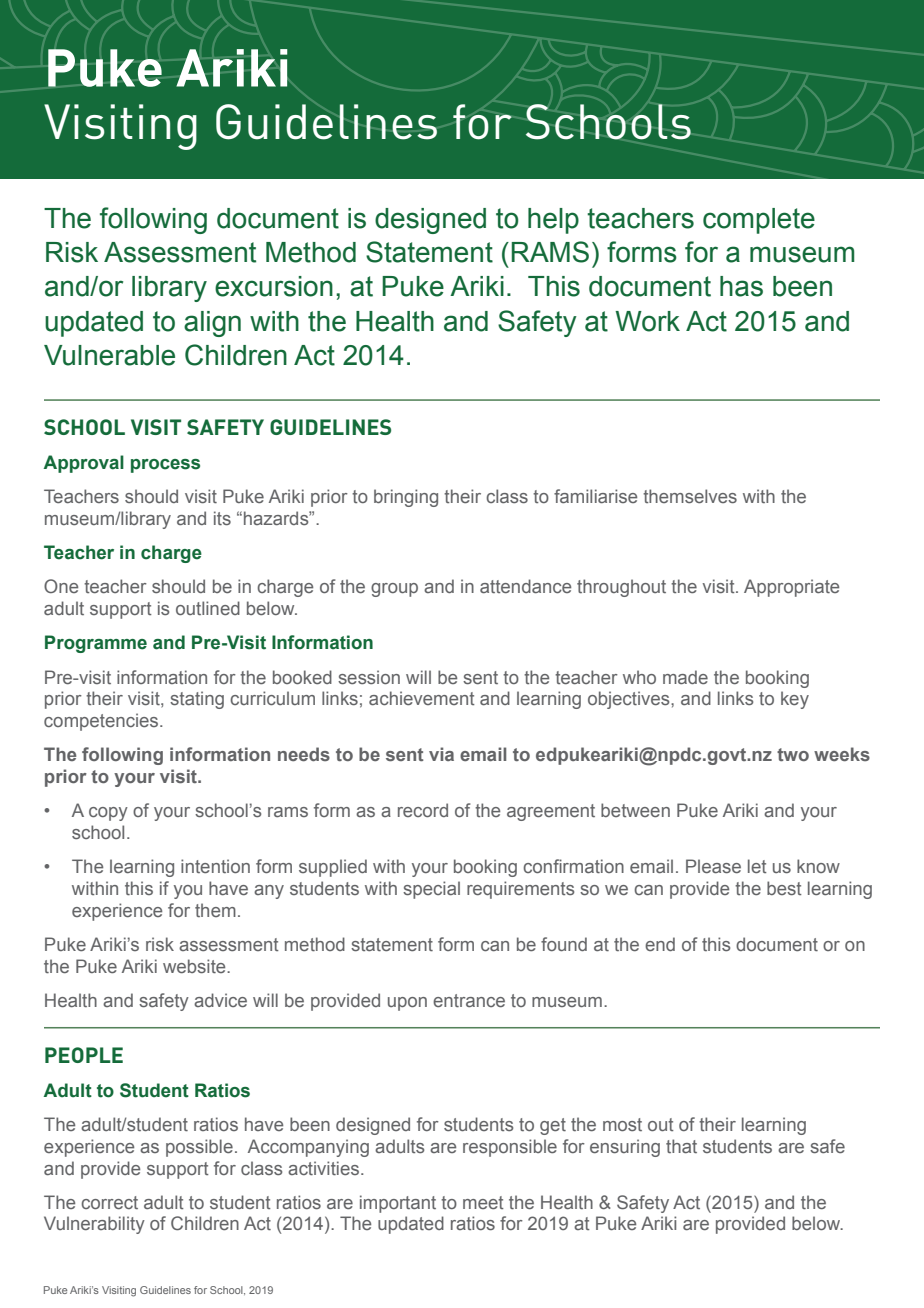 This image has height=1308, width=924. Describe the element at coordinates (195, 966) in the image. I see `website` at that location.
